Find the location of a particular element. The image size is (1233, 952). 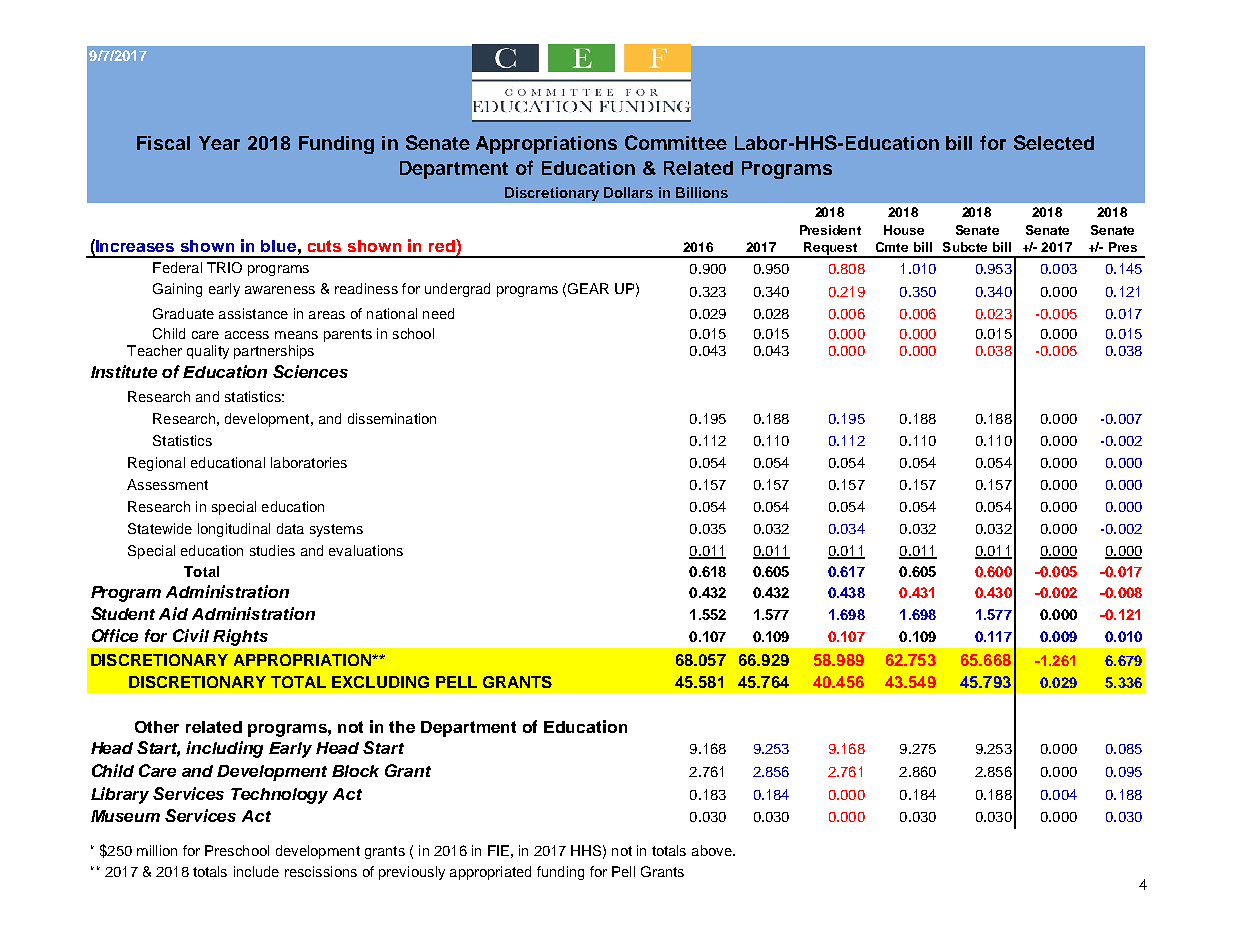

Selected is located at coordinates (1054, 142).
